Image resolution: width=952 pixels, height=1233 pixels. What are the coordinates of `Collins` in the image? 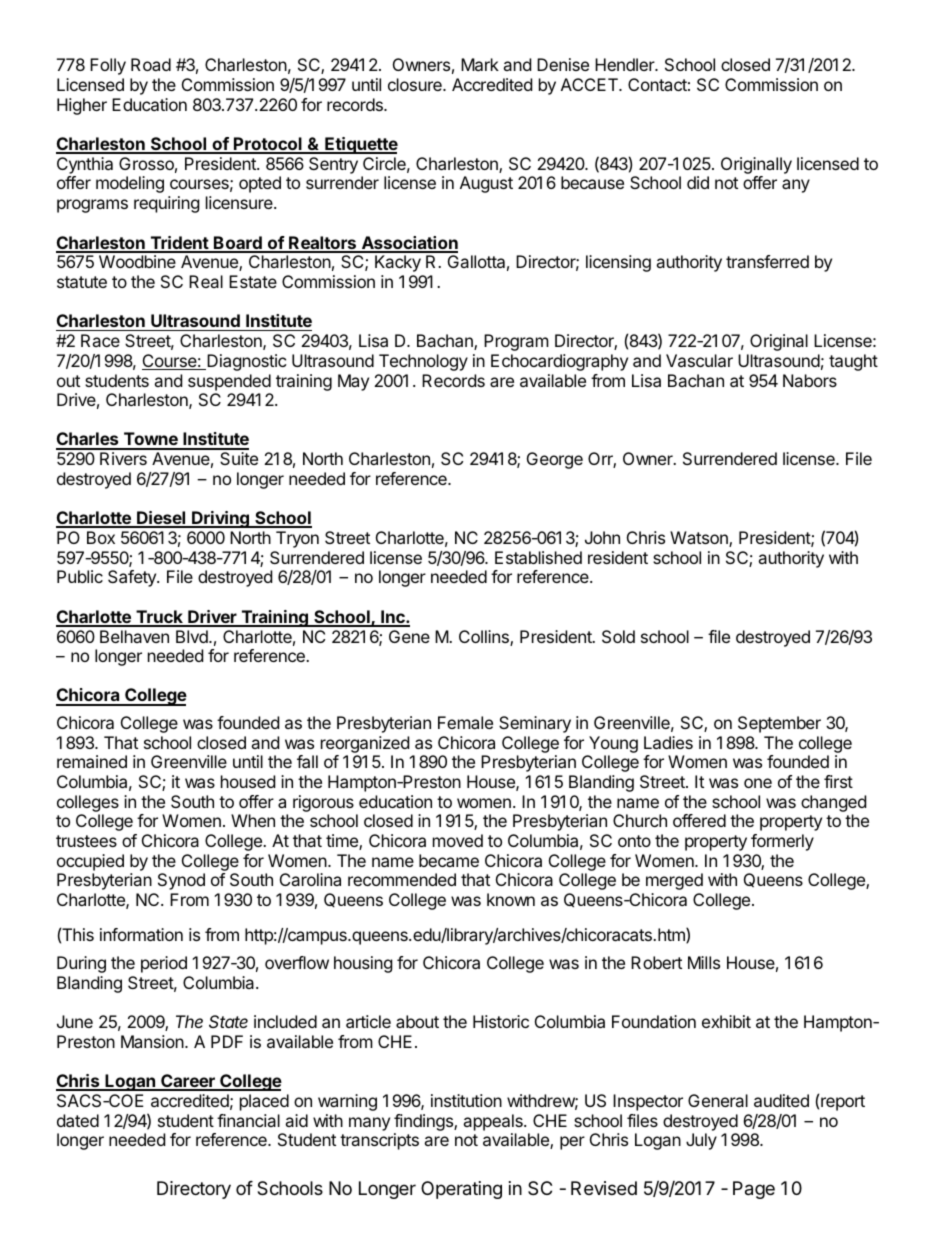 It's located at (485, 638).
